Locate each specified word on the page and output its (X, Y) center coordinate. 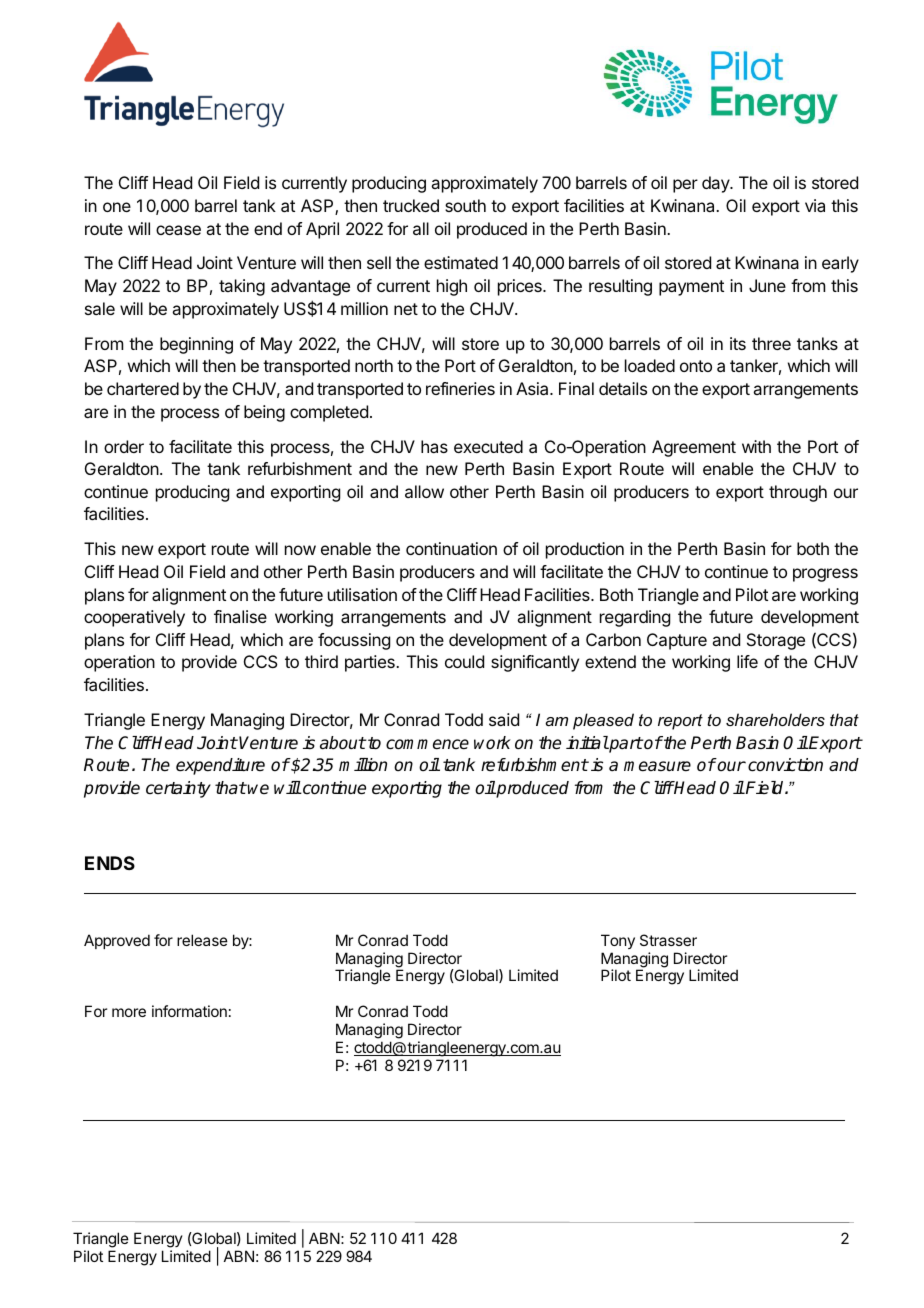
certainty (178, 789)
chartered (143, 388)
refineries (460, 388)
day (716, 184)
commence (427, 744)
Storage (776, 641)
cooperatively (134, 618)
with (756, 446)
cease (178, 230)
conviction (785, 765)
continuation (451, 548)
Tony (618, 941)
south (465, 205)
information (189, 1011)
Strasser (668, 940)
